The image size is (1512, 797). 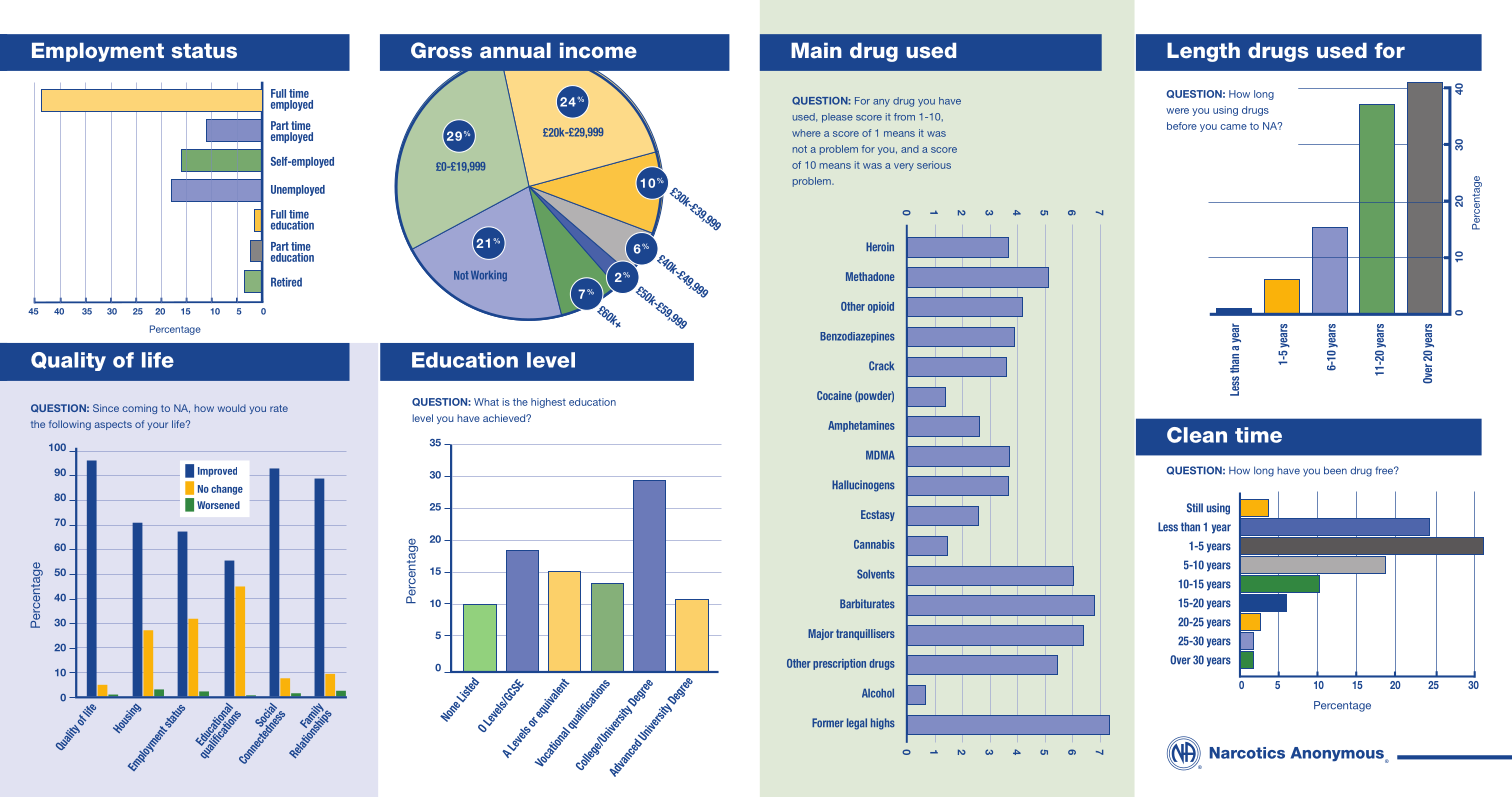 What do you see at coordinates (834, 395) in the image?
I see `Cocaine` at bounding box center [834, 395].
